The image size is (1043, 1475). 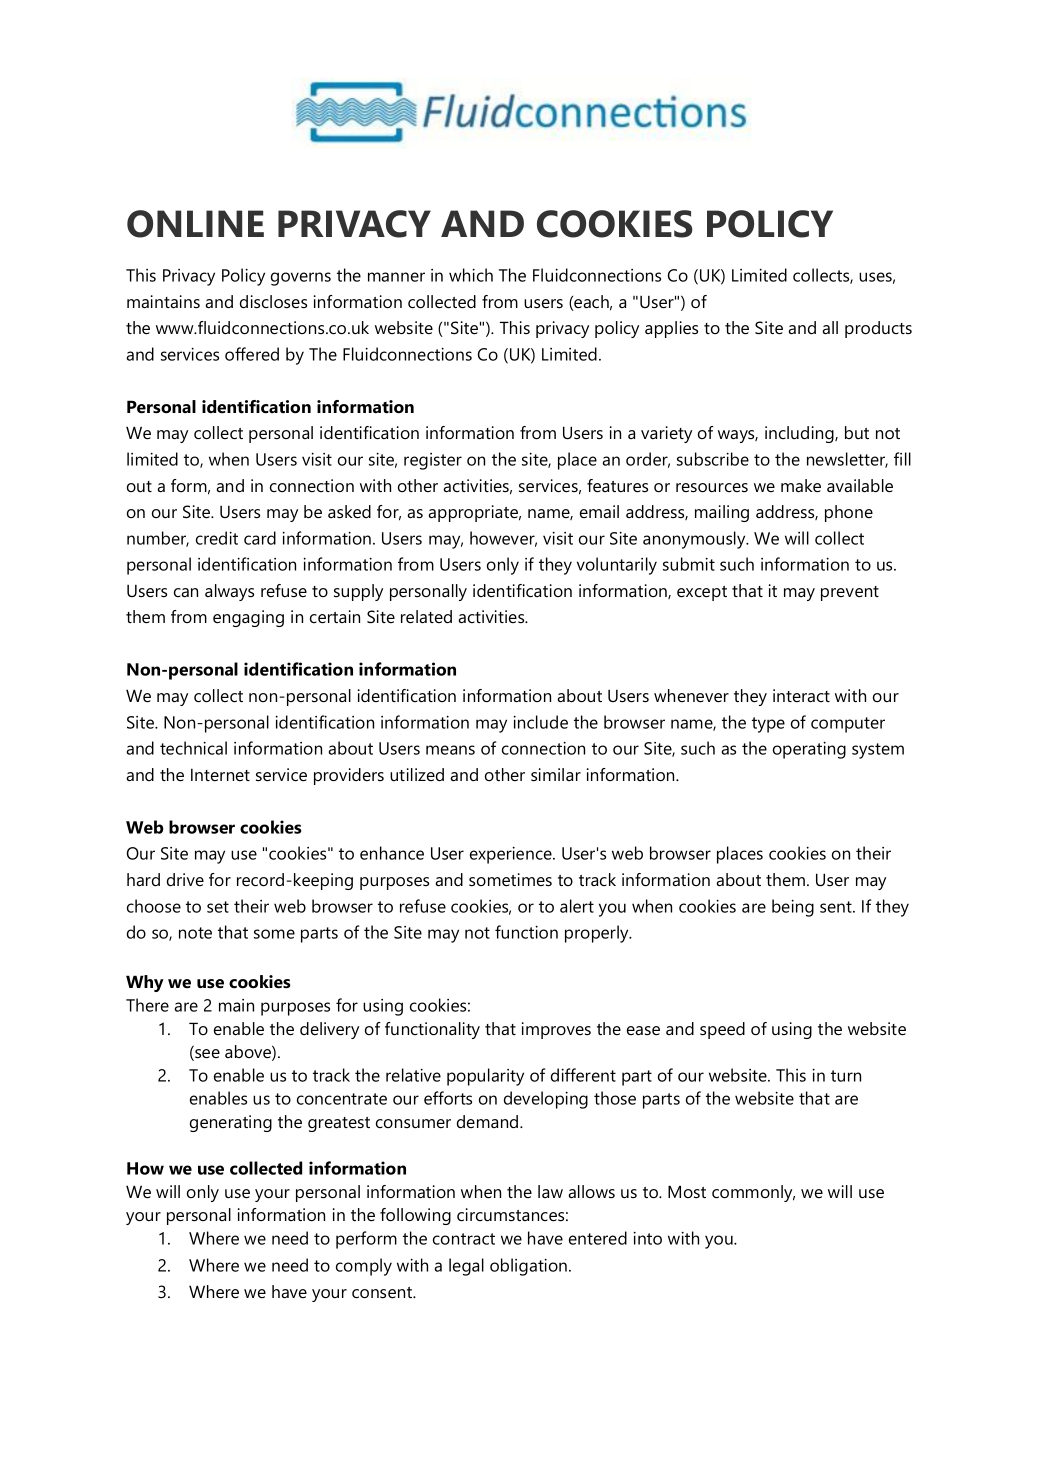 I want to click on comply, so click(x=364, y=1267).
